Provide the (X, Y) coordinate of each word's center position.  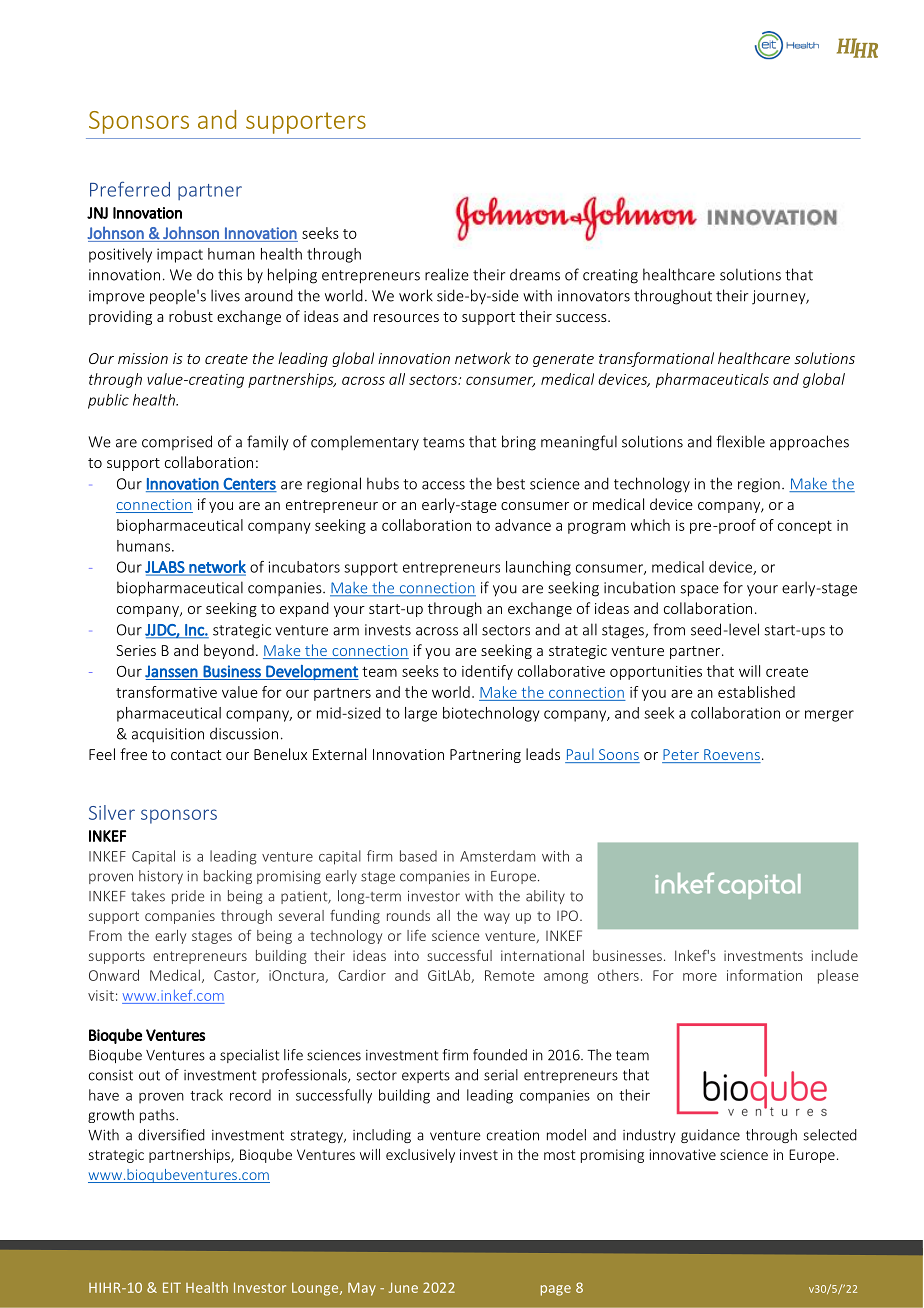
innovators (594, 296)
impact (180, 255)
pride (188, 897)
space (699, 591)
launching (538, 568)
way (497, 918)
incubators (304, 567)
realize (447, 274)
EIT (172, 1287)
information (764, 975)
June (403, 1287)
